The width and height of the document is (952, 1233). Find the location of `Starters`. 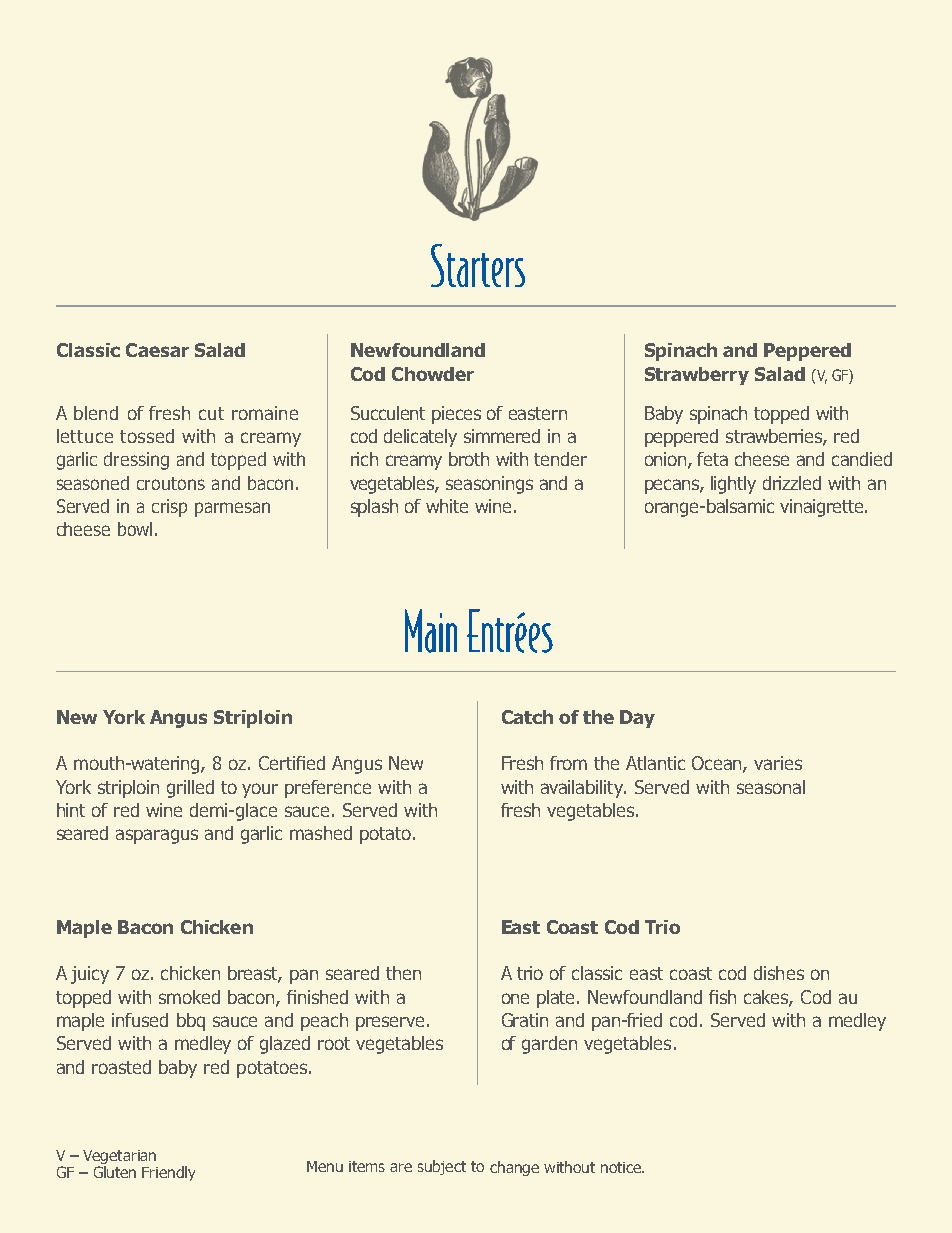

Starters is located at coordinates (478, 265).
